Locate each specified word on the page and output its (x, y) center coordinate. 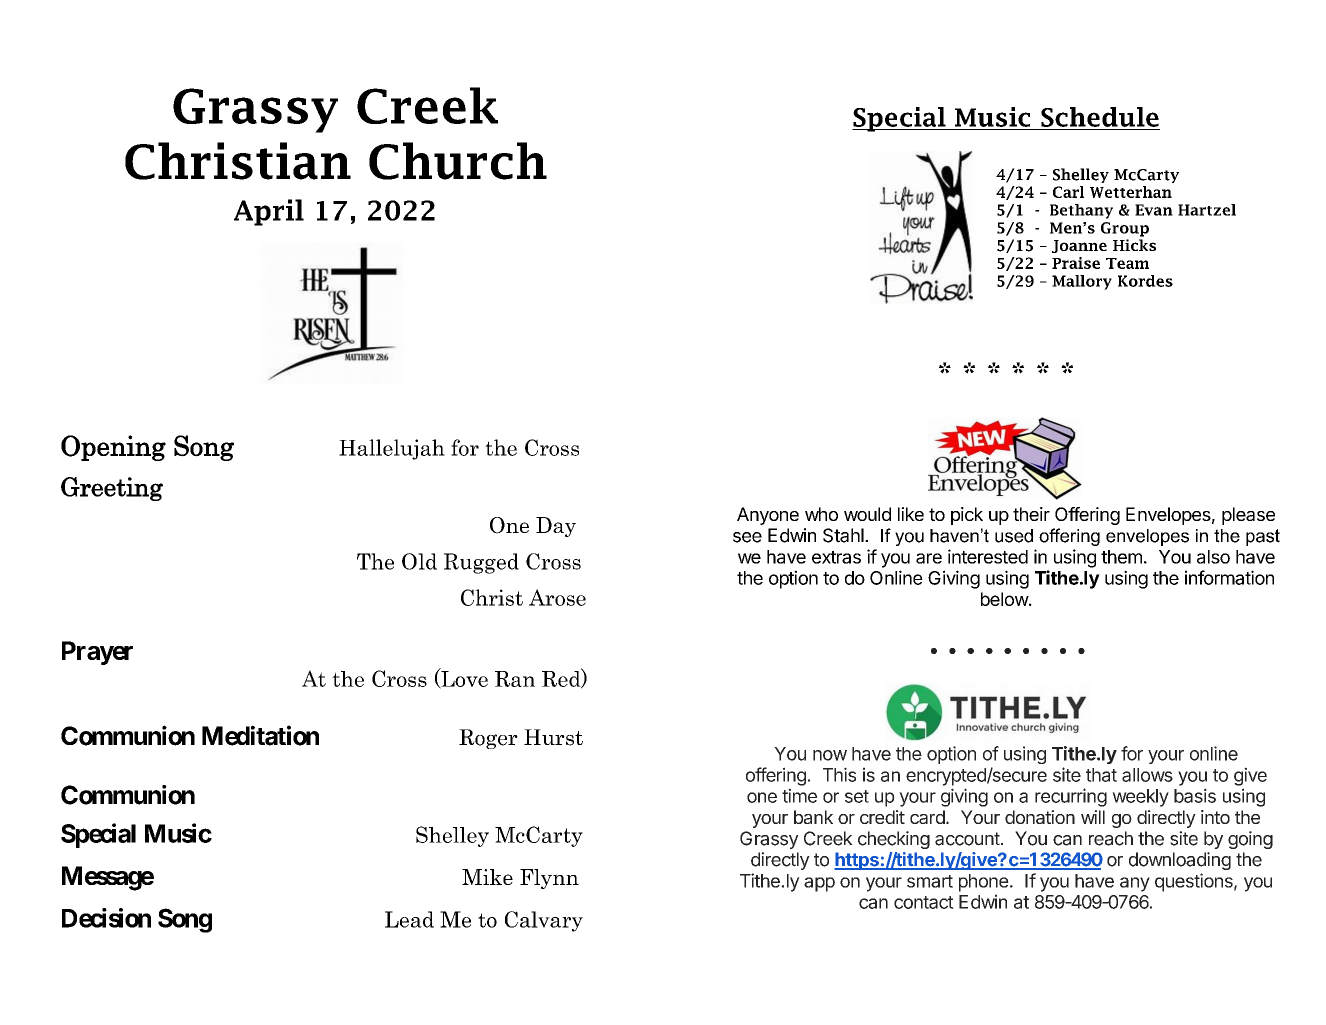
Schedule (1100, 117)
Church (458, 161)
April (269, 212)
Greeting (112, 489)
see (747, 537)
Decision (106, 918)
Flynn (549, 879)
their (1031, 514)
